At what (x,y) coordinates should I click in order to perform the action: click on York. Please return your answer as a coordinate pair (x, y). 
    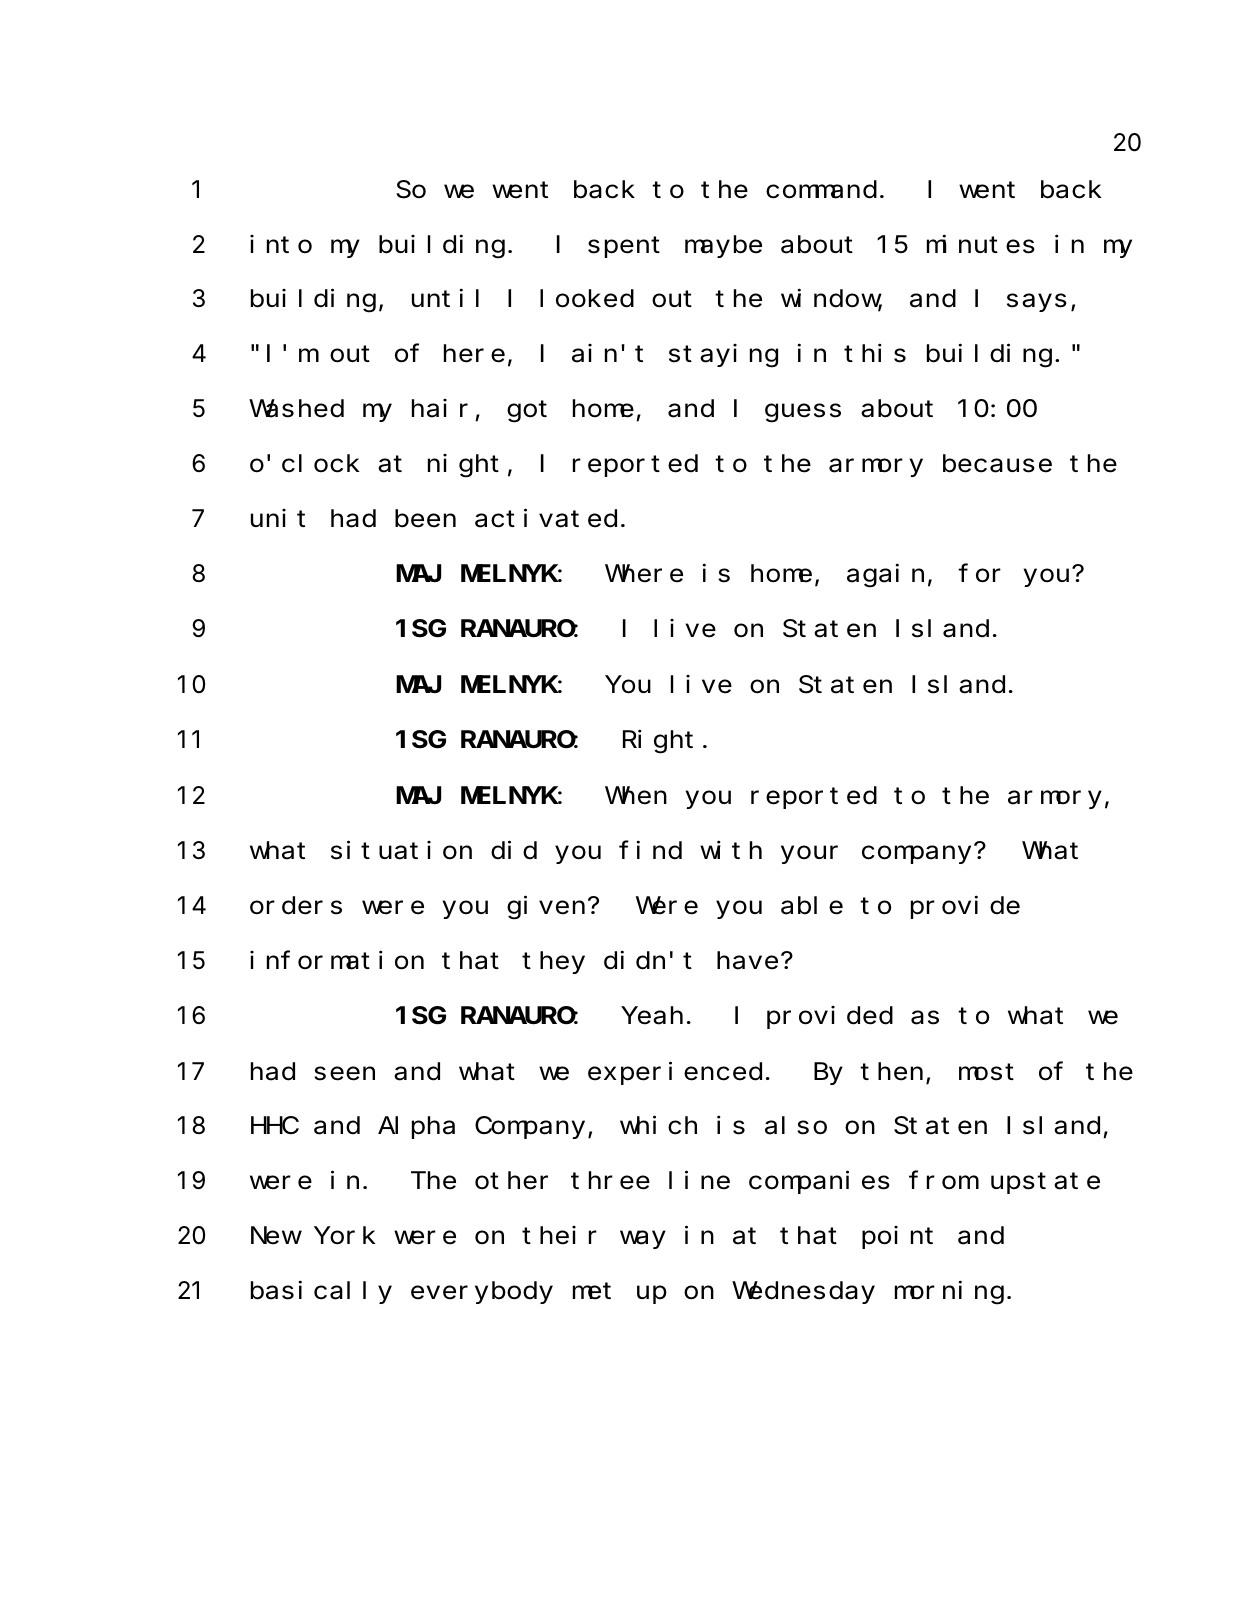
    Looking at the image, I should click on (345, 1236).
